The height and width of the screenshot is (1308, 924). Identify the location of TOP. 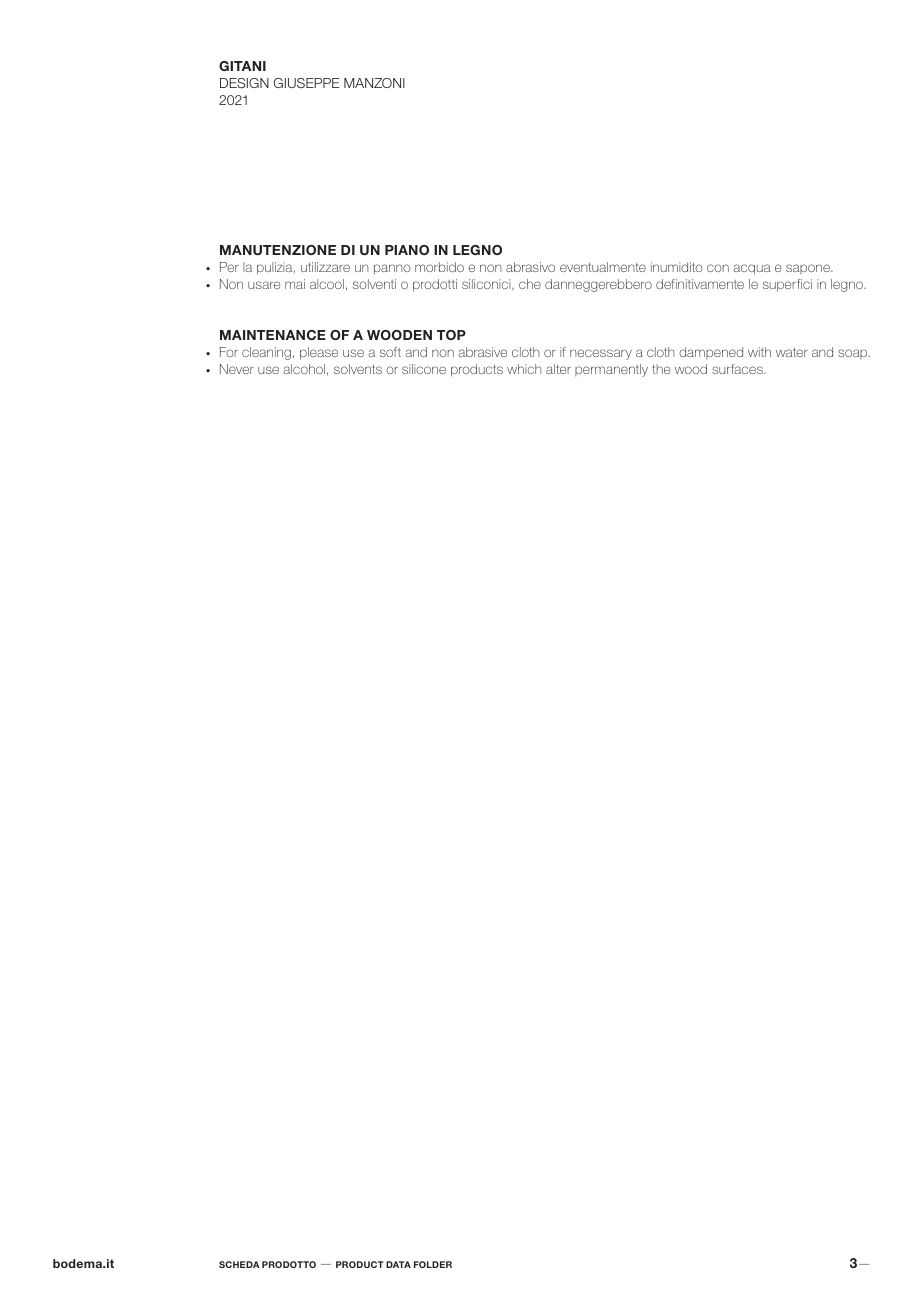
(451, 335).
